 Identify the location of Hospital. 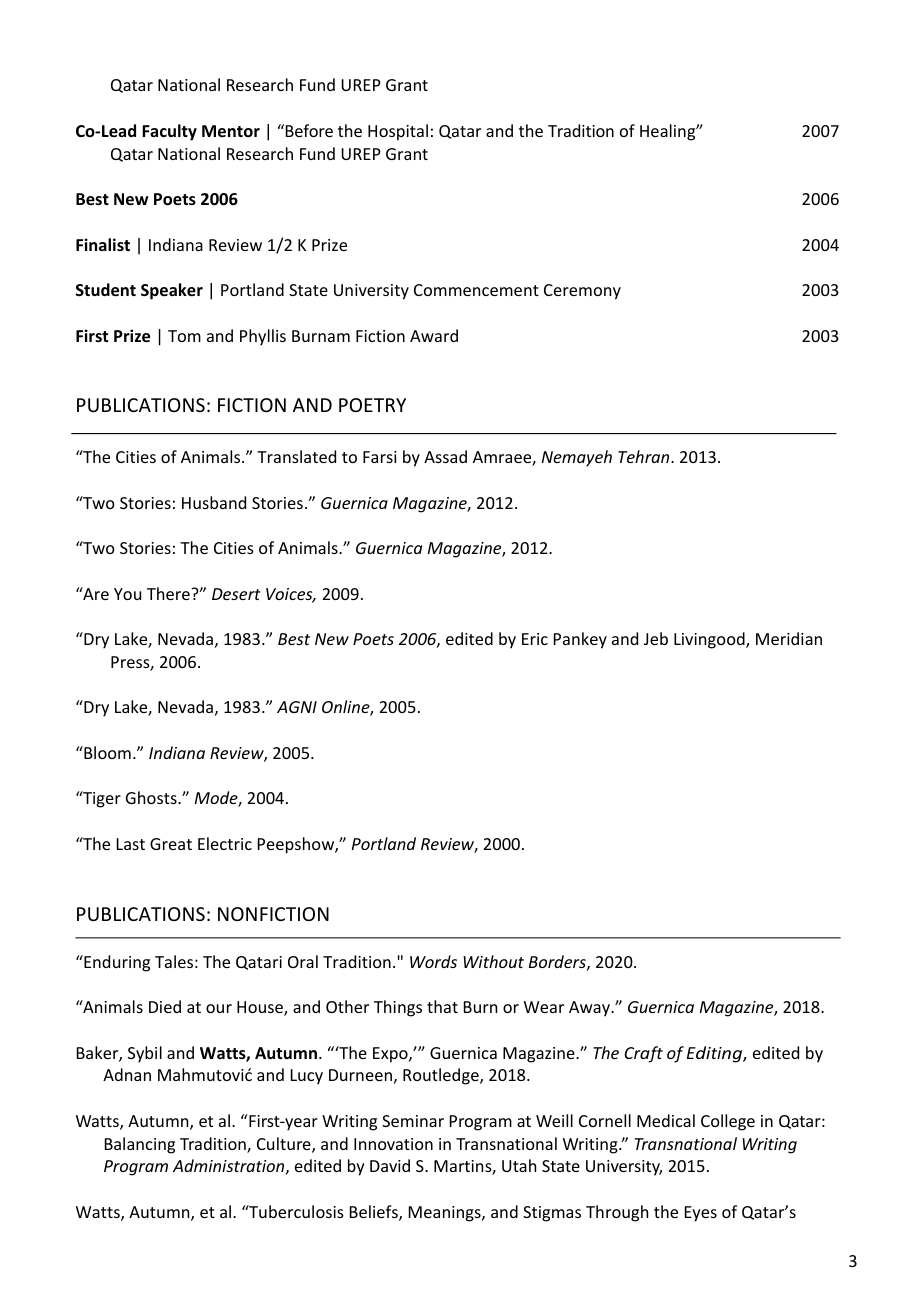
(398, 132).
